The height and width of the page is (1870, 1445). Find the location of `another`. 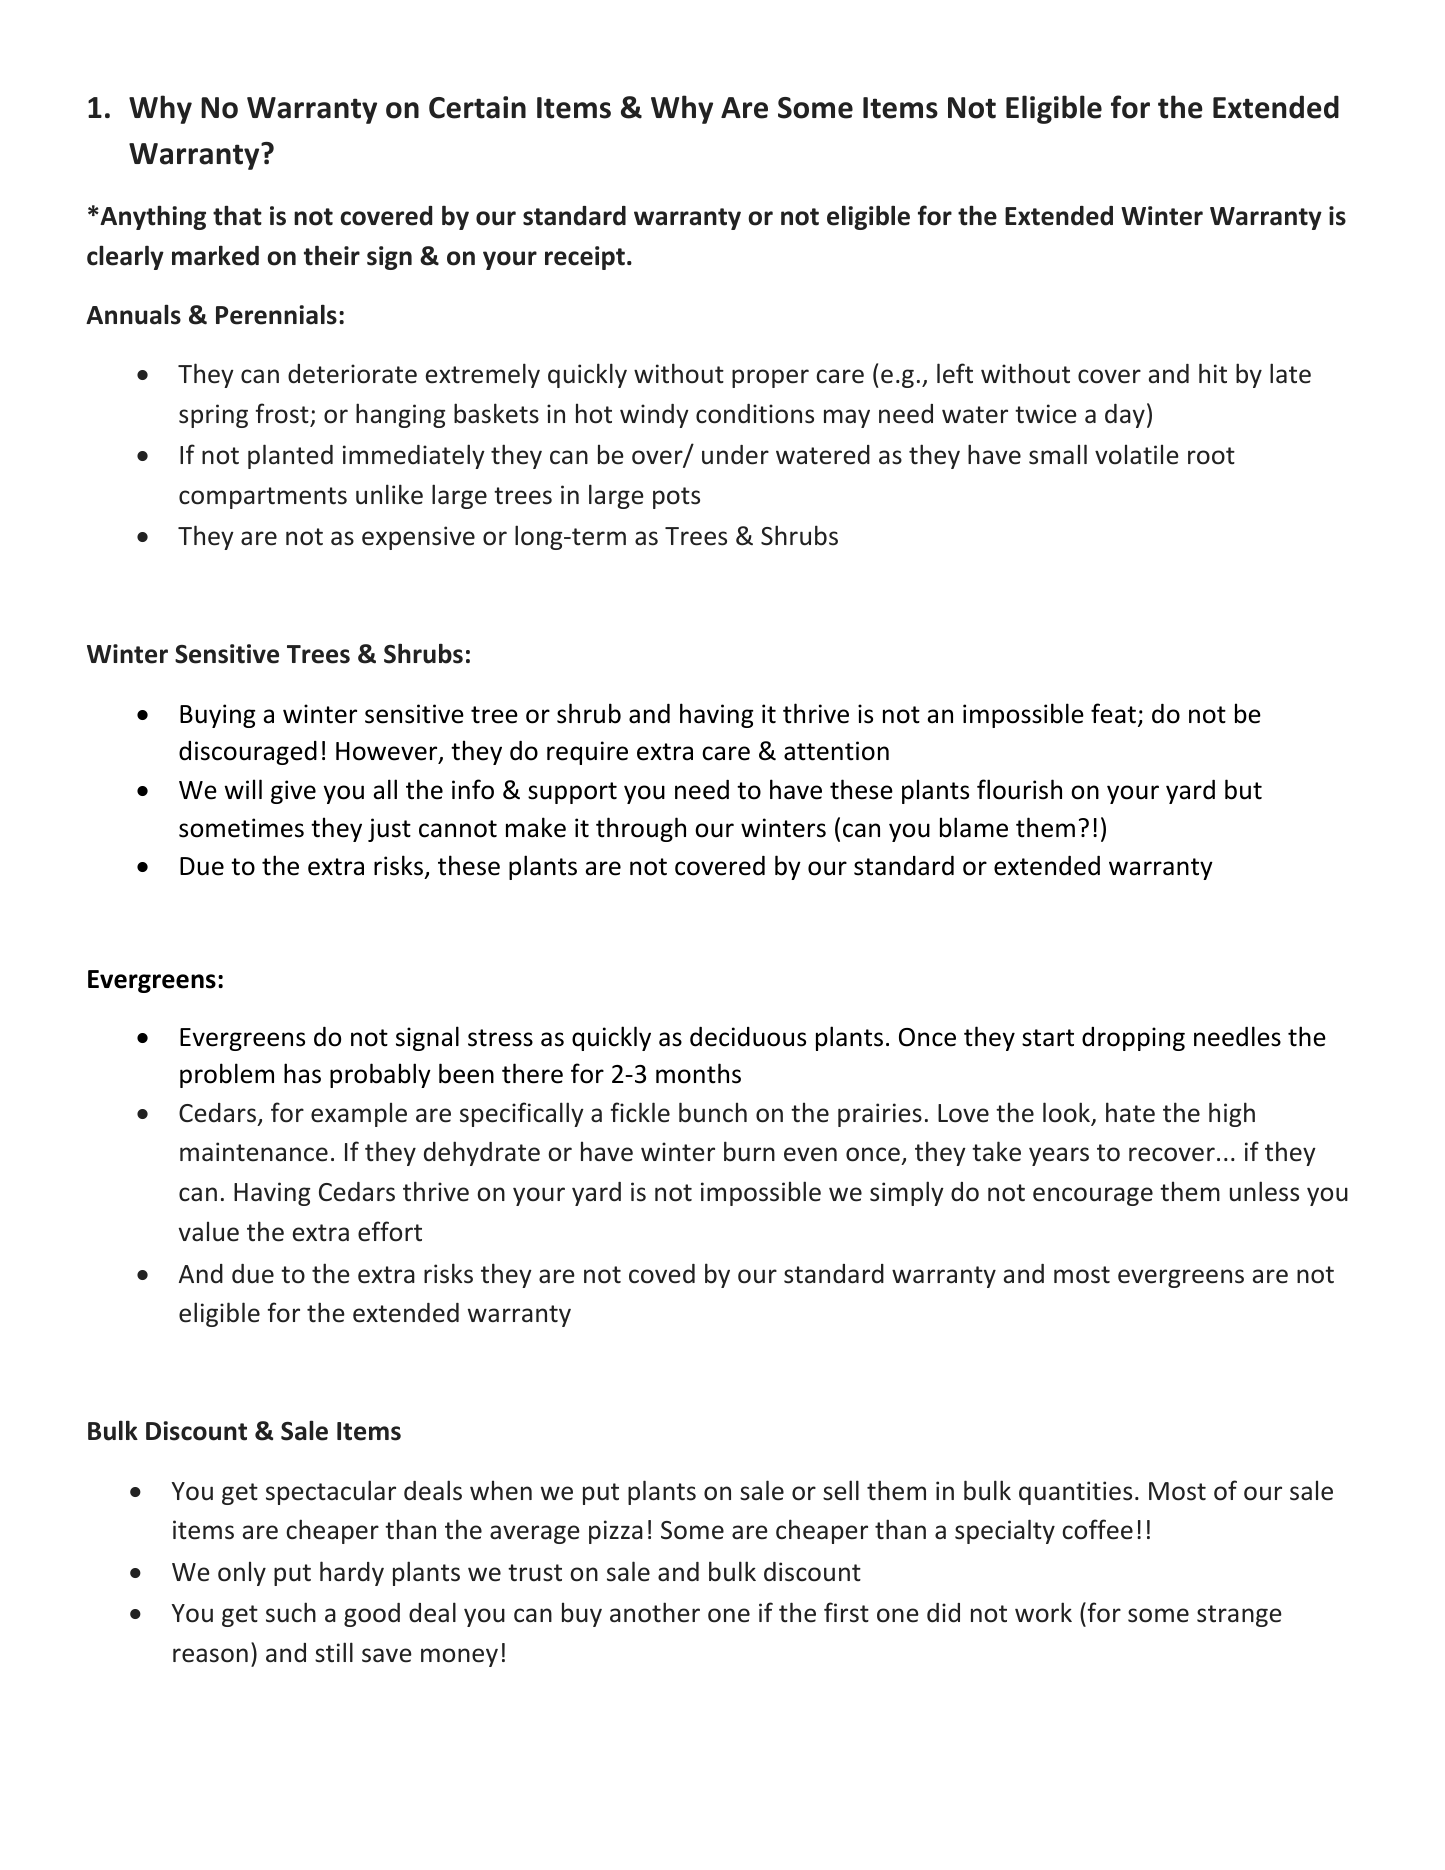

another is located at coordinates (655, 1612).
